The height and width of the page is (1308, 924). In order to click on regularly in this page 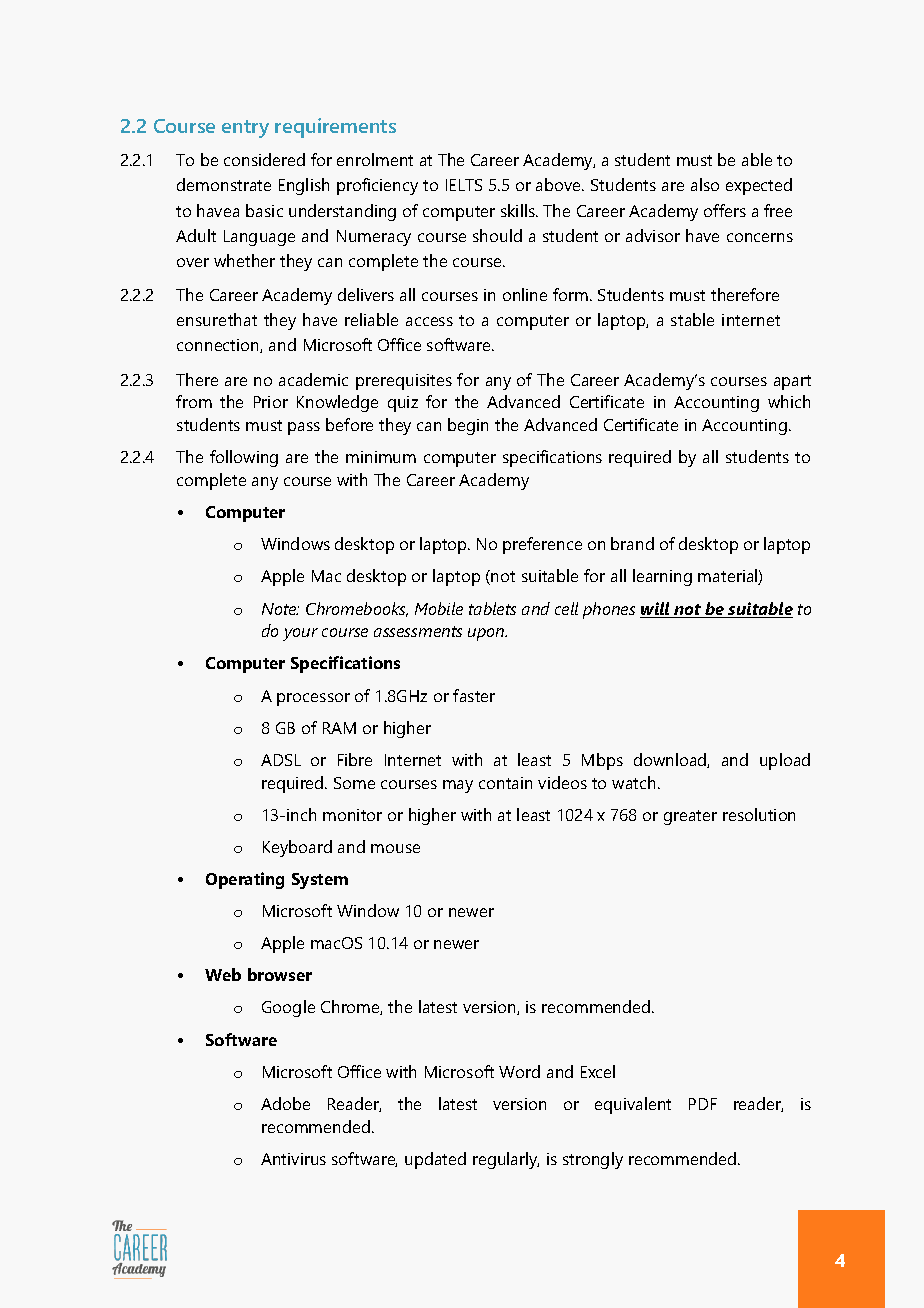, I will do `click(506, 1160)`.
